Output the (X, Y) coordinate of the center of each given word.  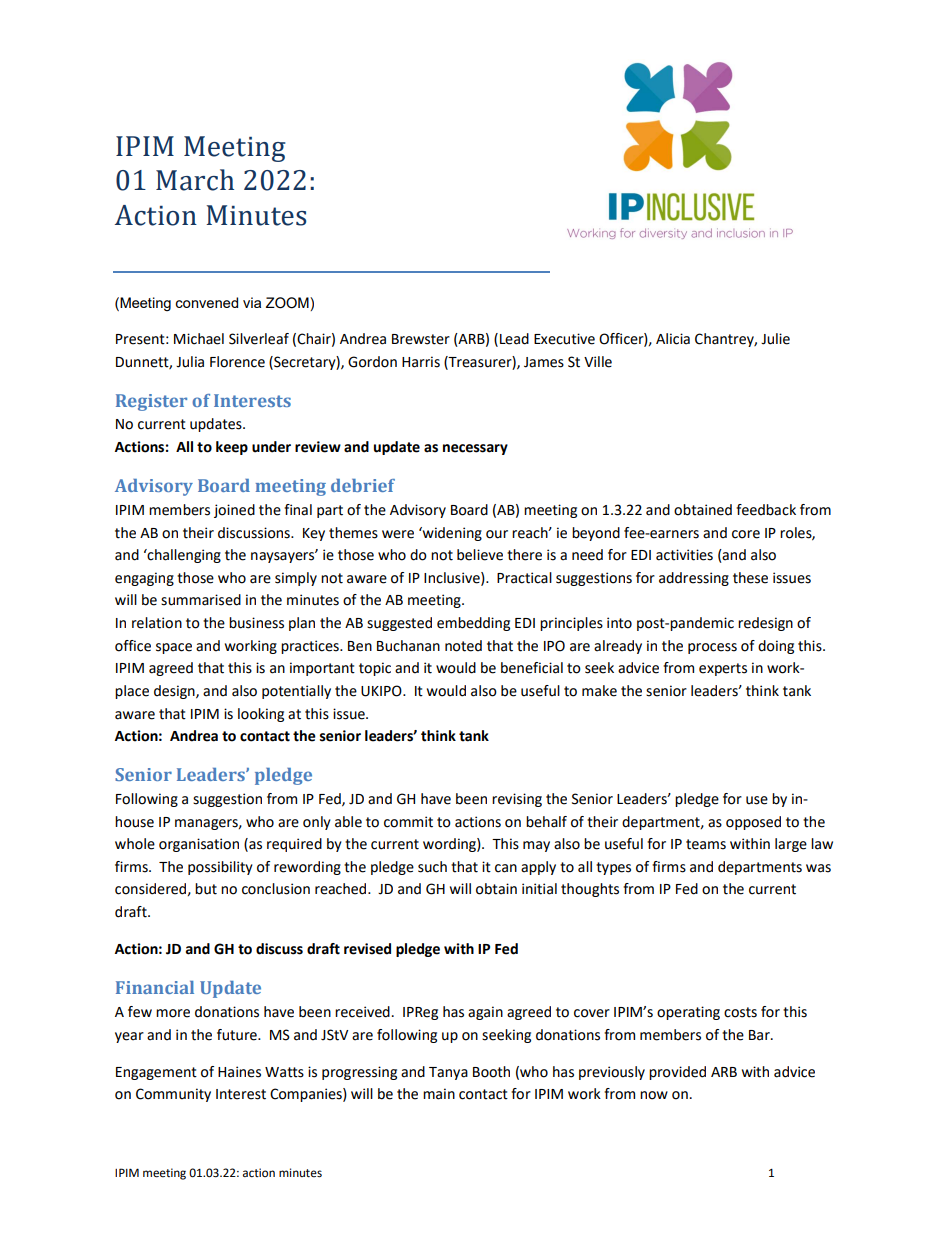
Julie (775, 339)
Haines (239, 1072)
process (712, 648)
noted (463, 646)
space (174, 648)
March (195, 180)
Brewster (421, 339)
